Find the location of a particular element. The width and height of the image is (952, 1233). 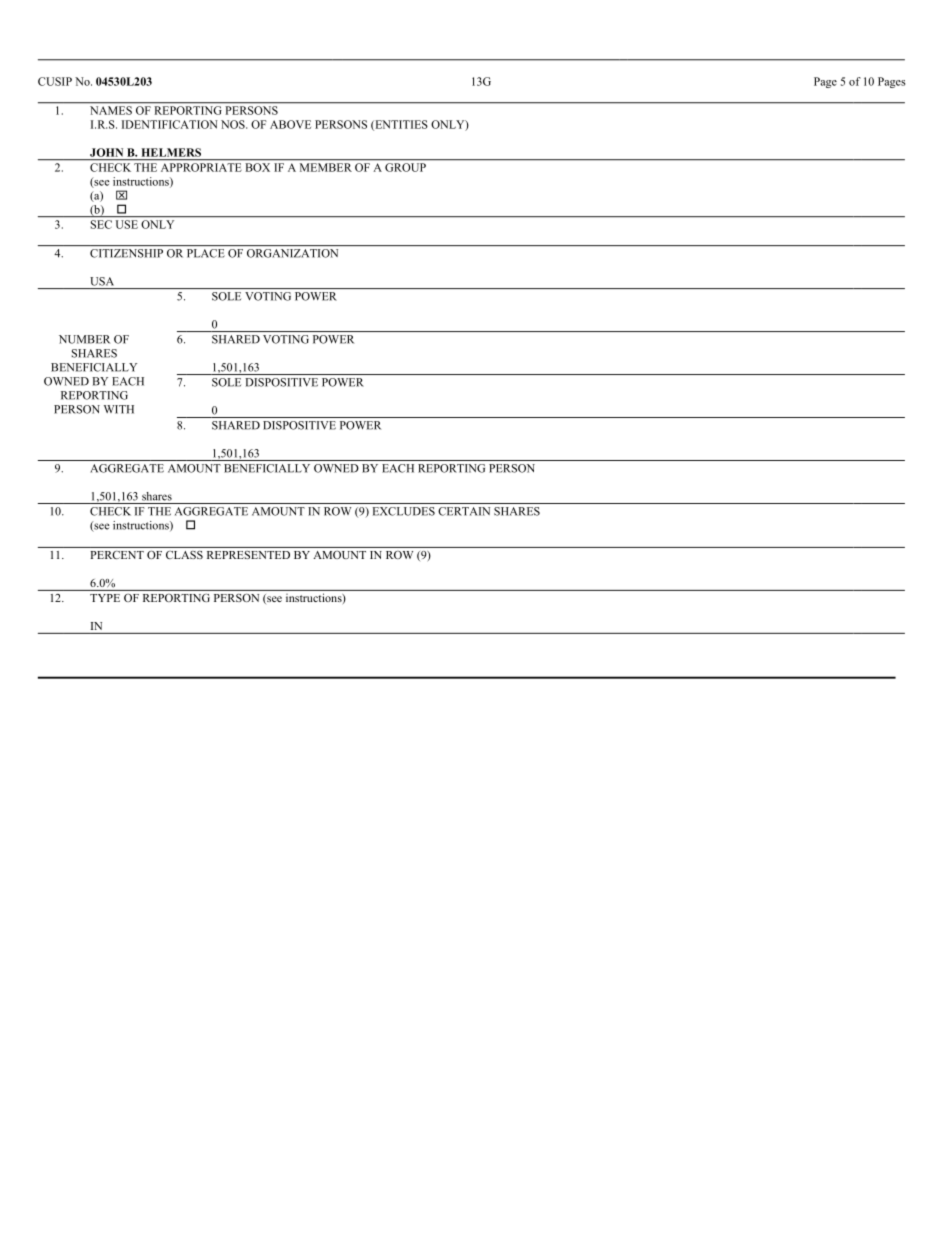

GROUP is located at coordinates (405, 167).
